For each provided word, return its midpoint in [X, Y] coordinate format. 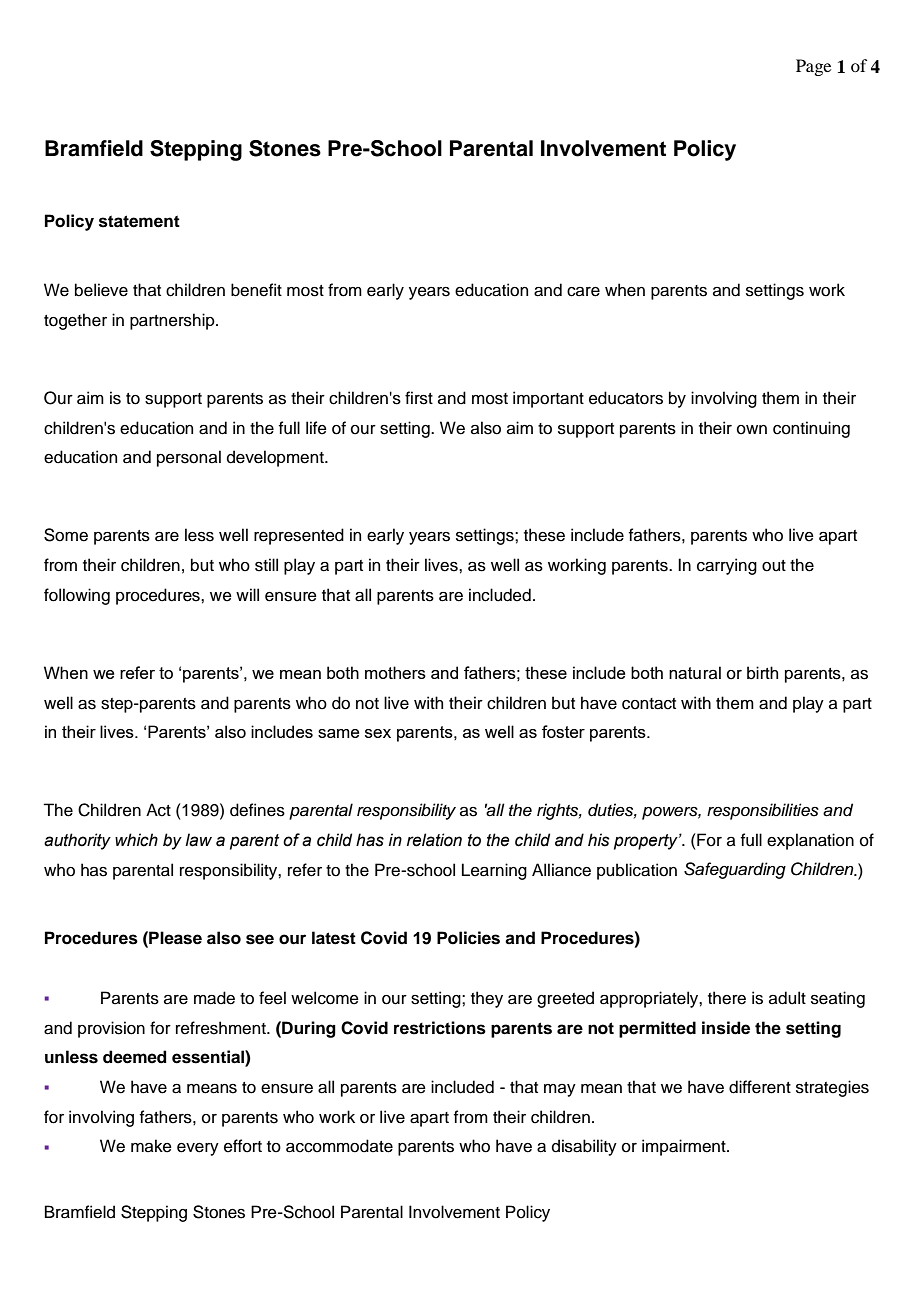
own [752, 430]
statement [139, 221]
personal [189, 458]
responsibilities [763, 811]
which [136, 840]
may [560, 1090]
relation [434, 840]
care [583, 292]
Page [813, 67]
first [419, 398]
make [151, 1146]
